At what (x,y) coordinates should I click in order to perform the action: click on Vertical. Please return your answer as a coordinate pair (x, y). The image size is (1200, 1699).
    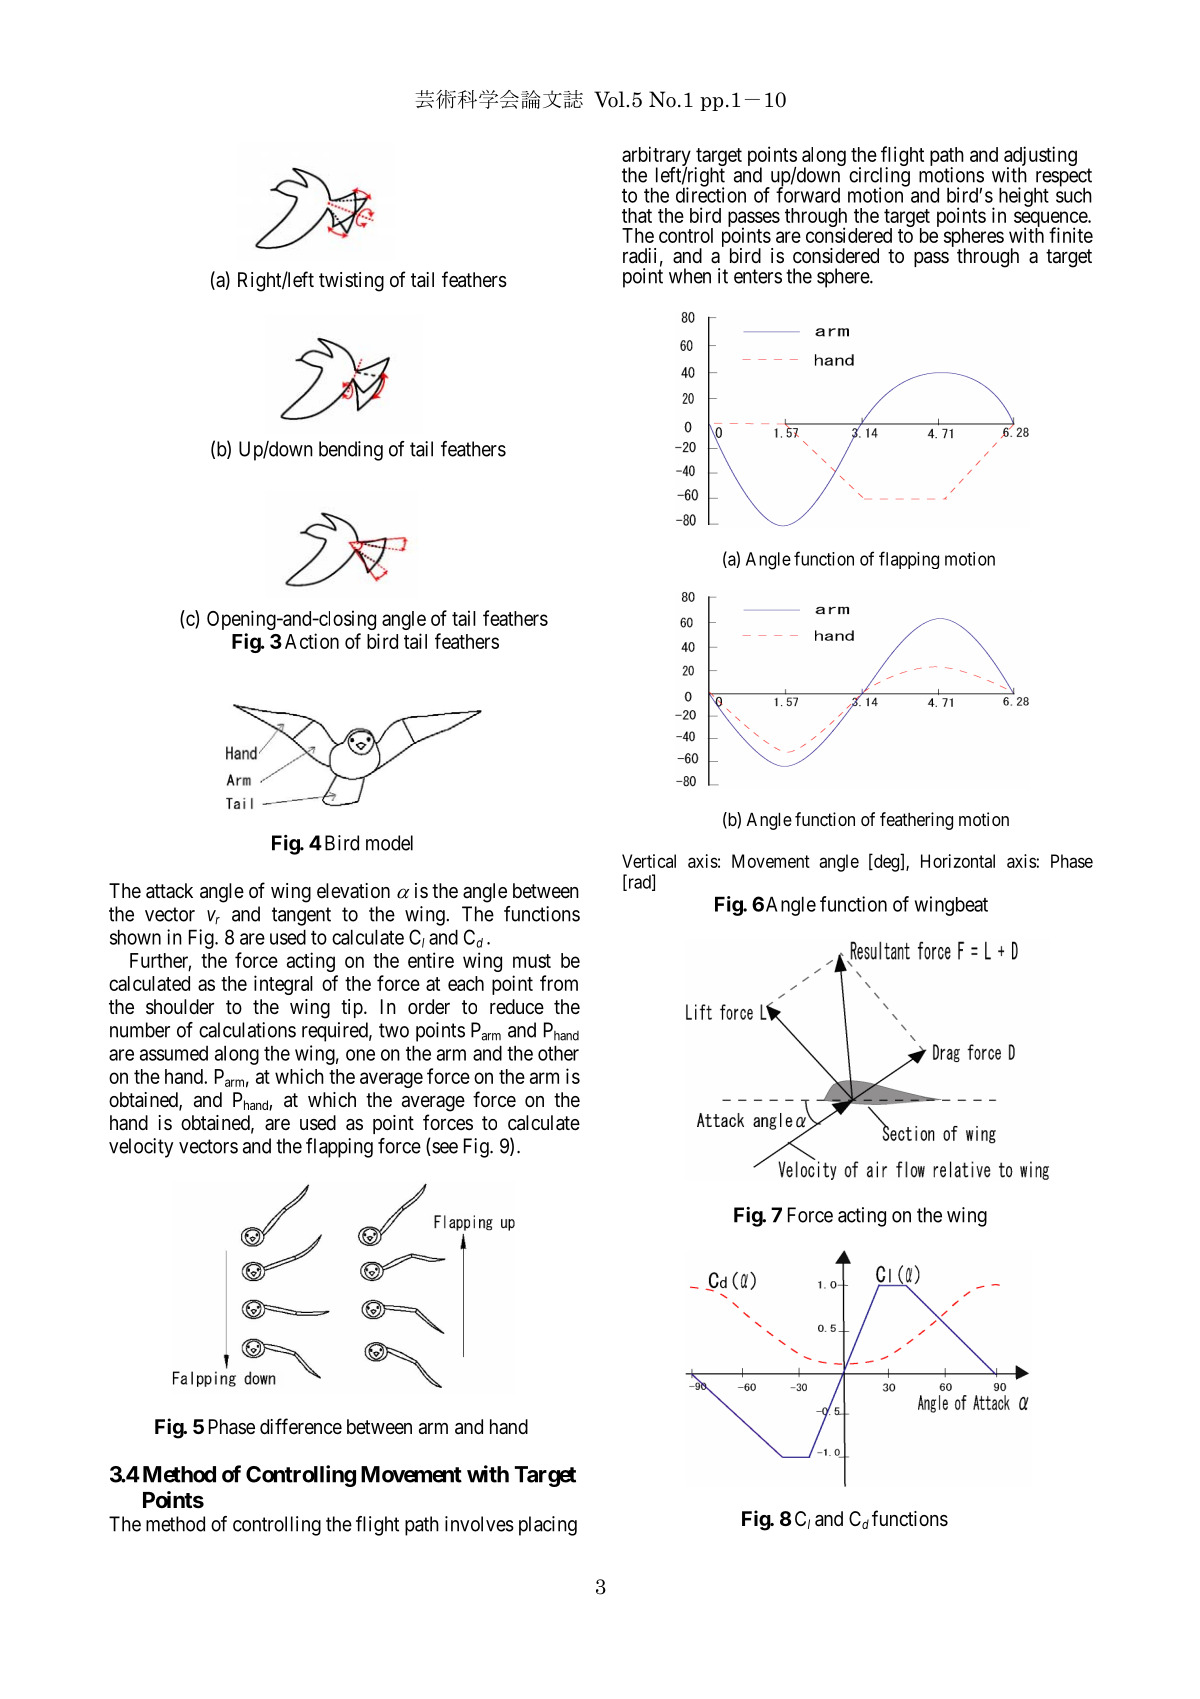
    Looking at the image, I should click on (649, 861).
